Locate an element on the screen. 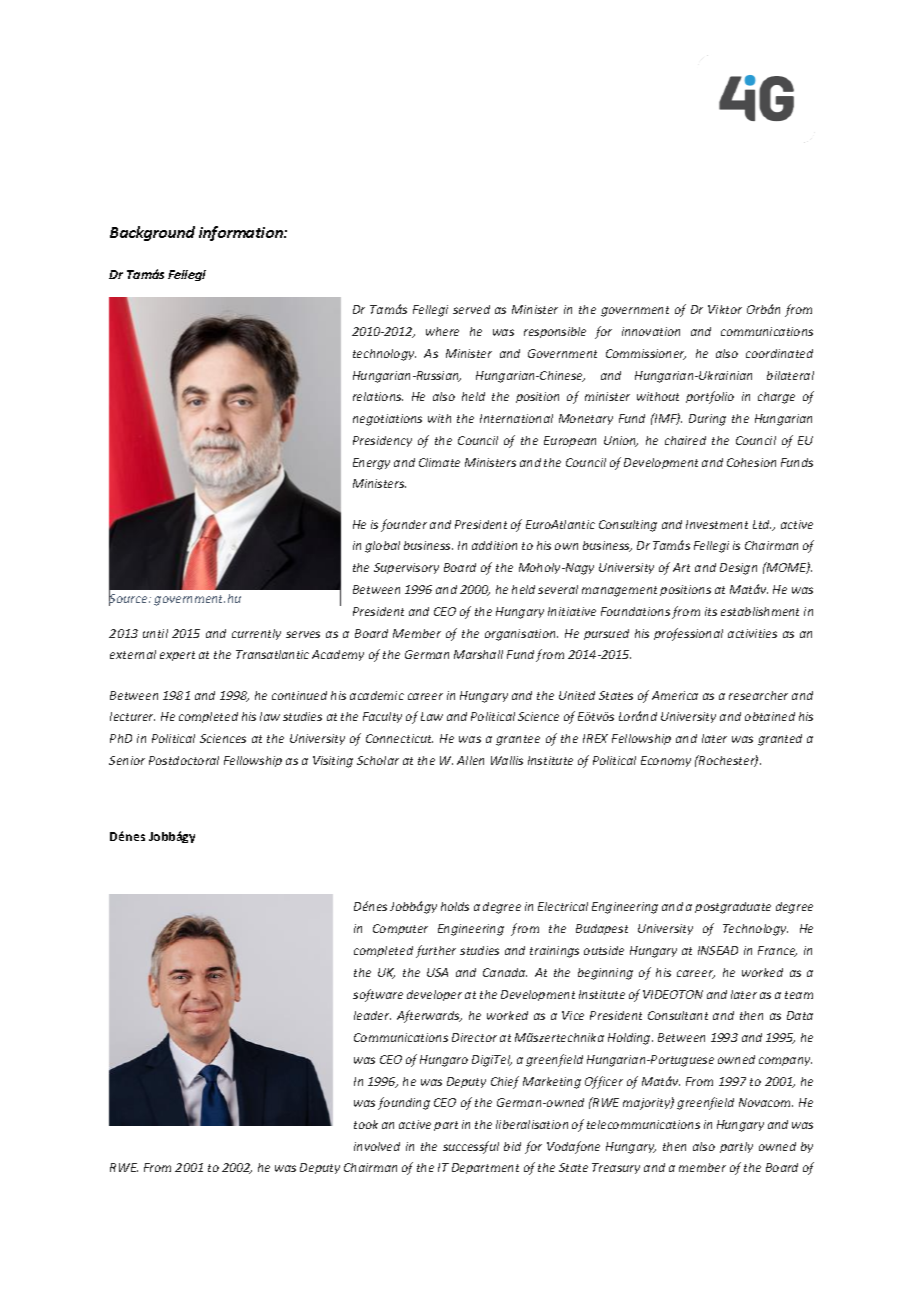 The image size is (924, 1308). took is located at coordinates (366, 1124).
